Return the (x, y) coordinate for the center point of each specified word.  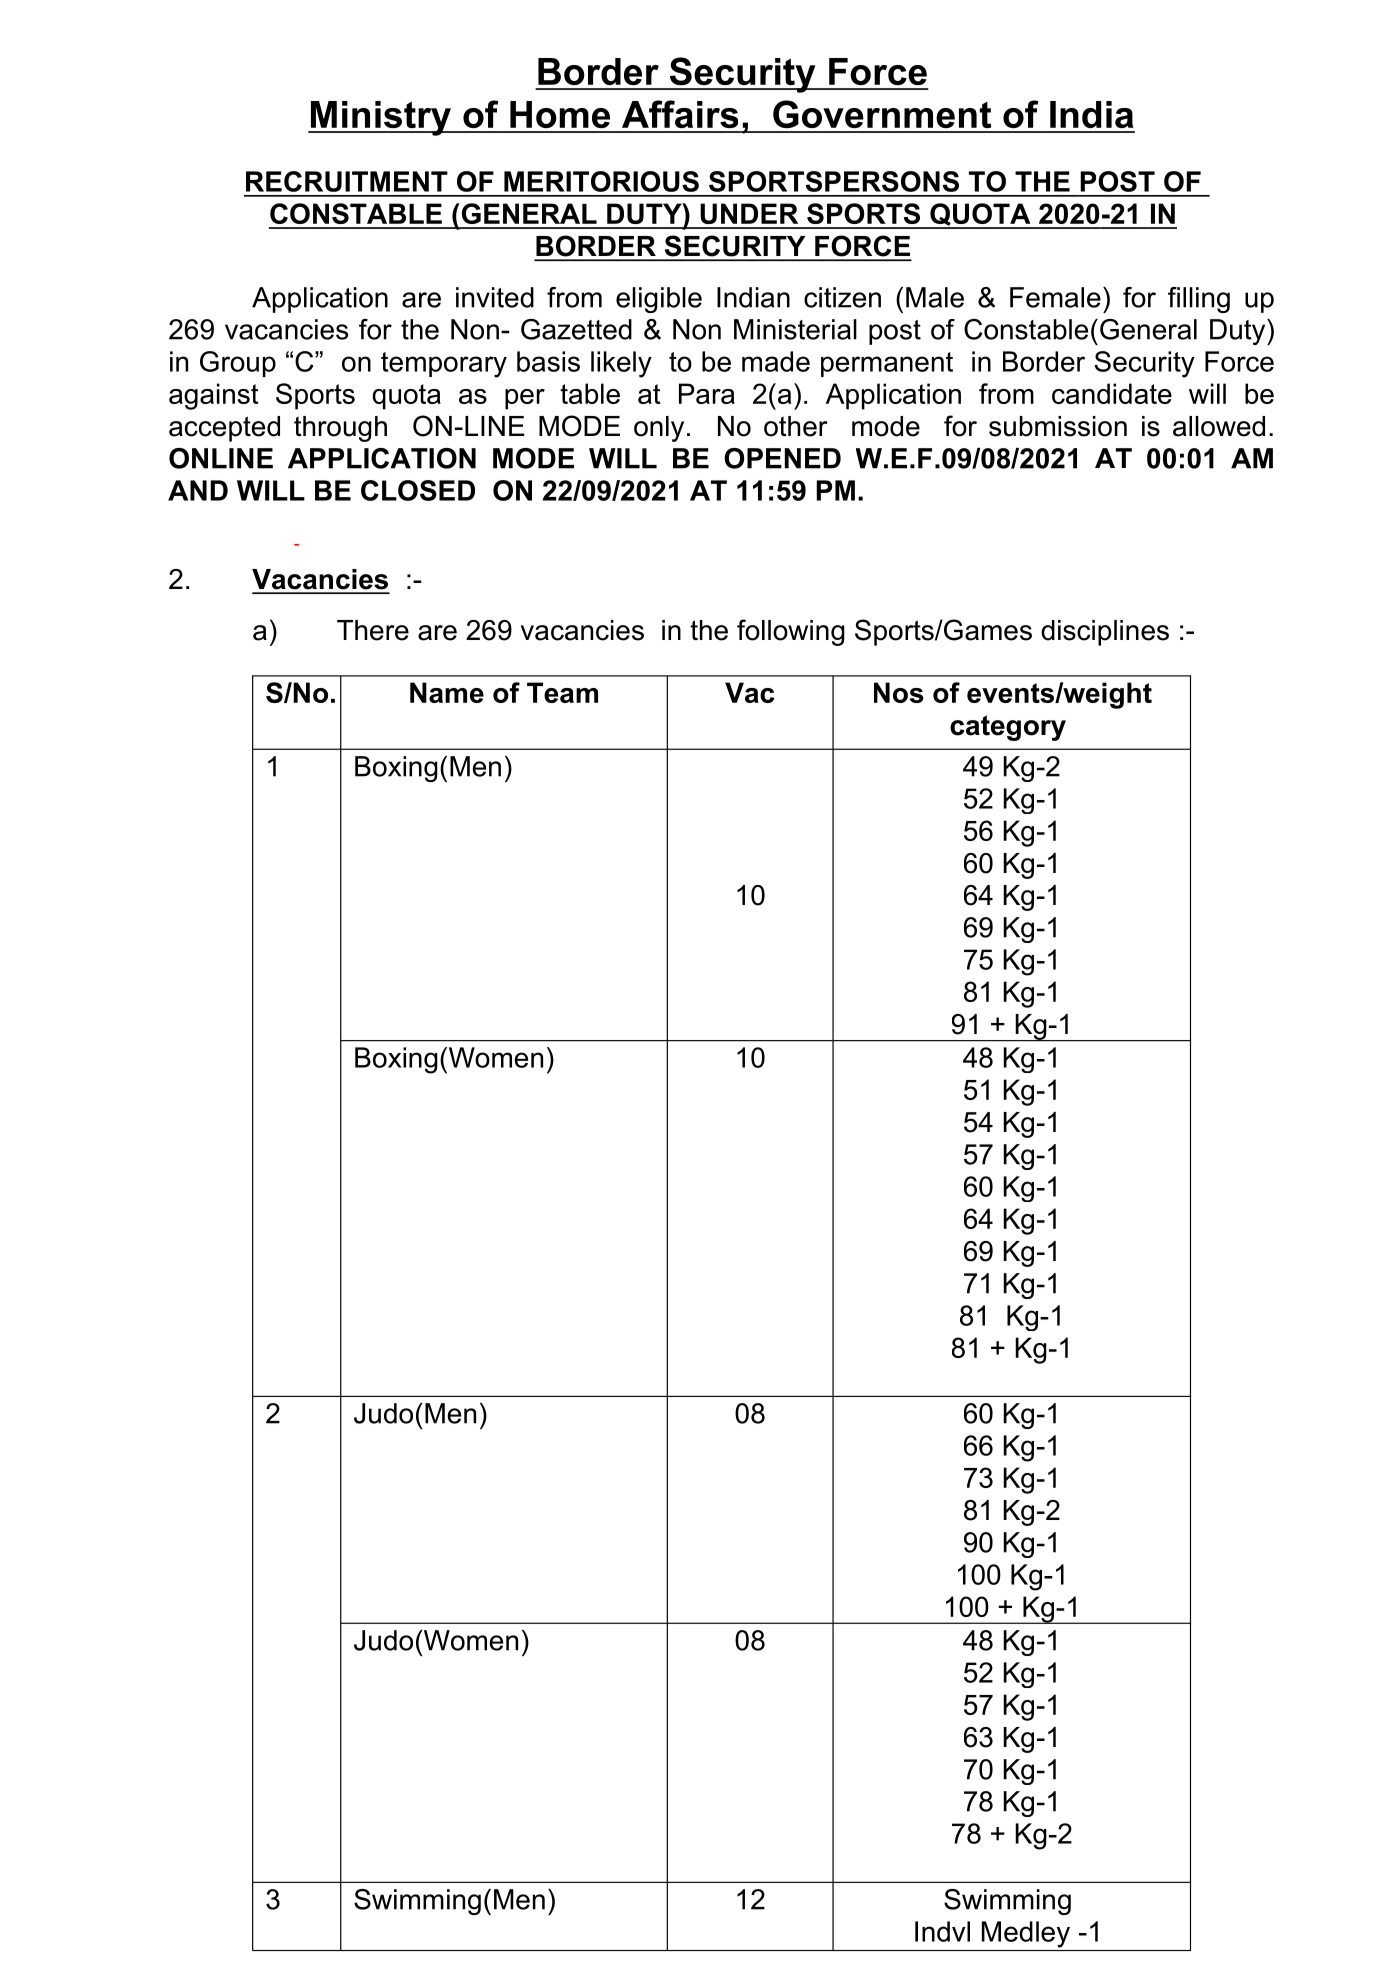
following (791, 632)
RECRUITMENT (347, 181)
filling (1199, 300)
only (659, 429)
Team (562, 692)
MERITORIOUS (601, 181)
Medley (1026, 1934)
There (373, 630)
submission (1058, 426)
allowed (1219, 426)
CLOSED (418, 490)
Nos (899, 692)
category (1008, 728)
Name (447, 692)
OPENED (782, 458)
